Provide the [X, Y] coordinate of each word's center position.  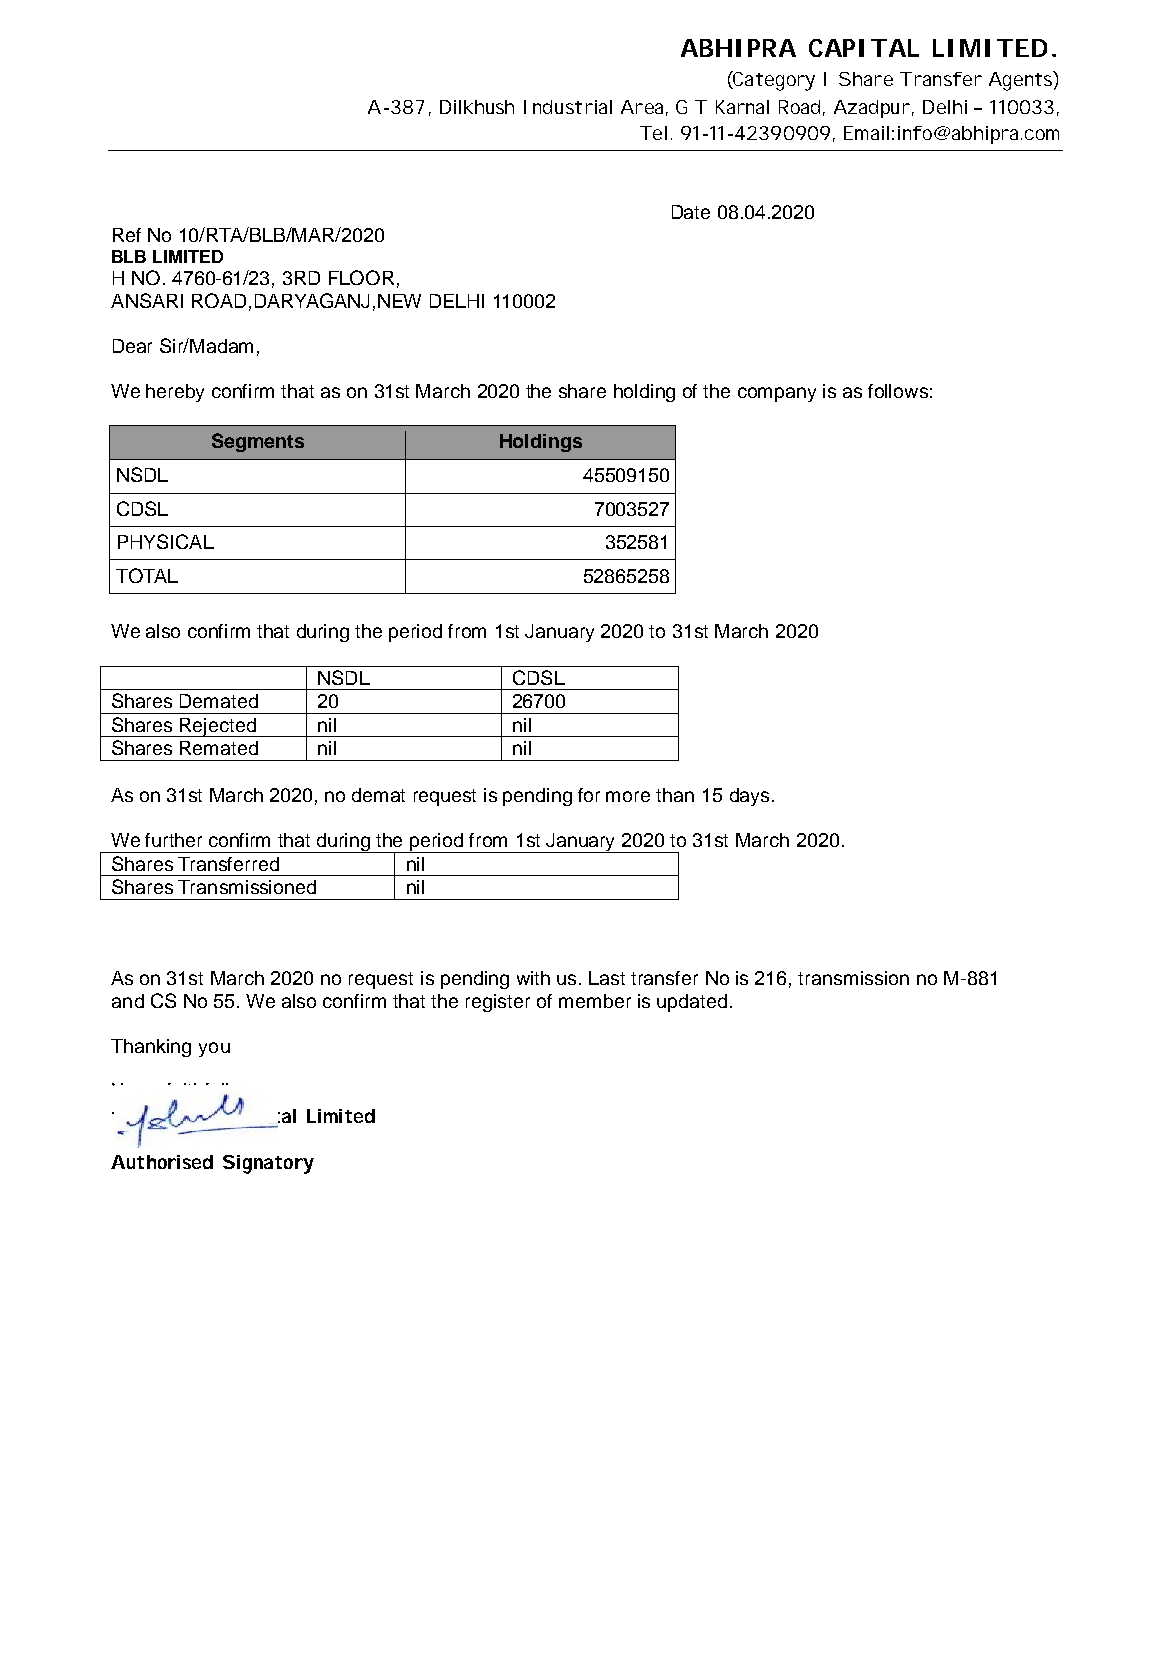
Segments [258, 442]
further [173, 840]
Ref [127, 235]
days [749, 797]
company [777, 394]
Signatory [268, 1164]
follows [898, 391]
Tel [653, 133]
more [628, 796]
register [498, 1003]
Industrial [568, 107]
